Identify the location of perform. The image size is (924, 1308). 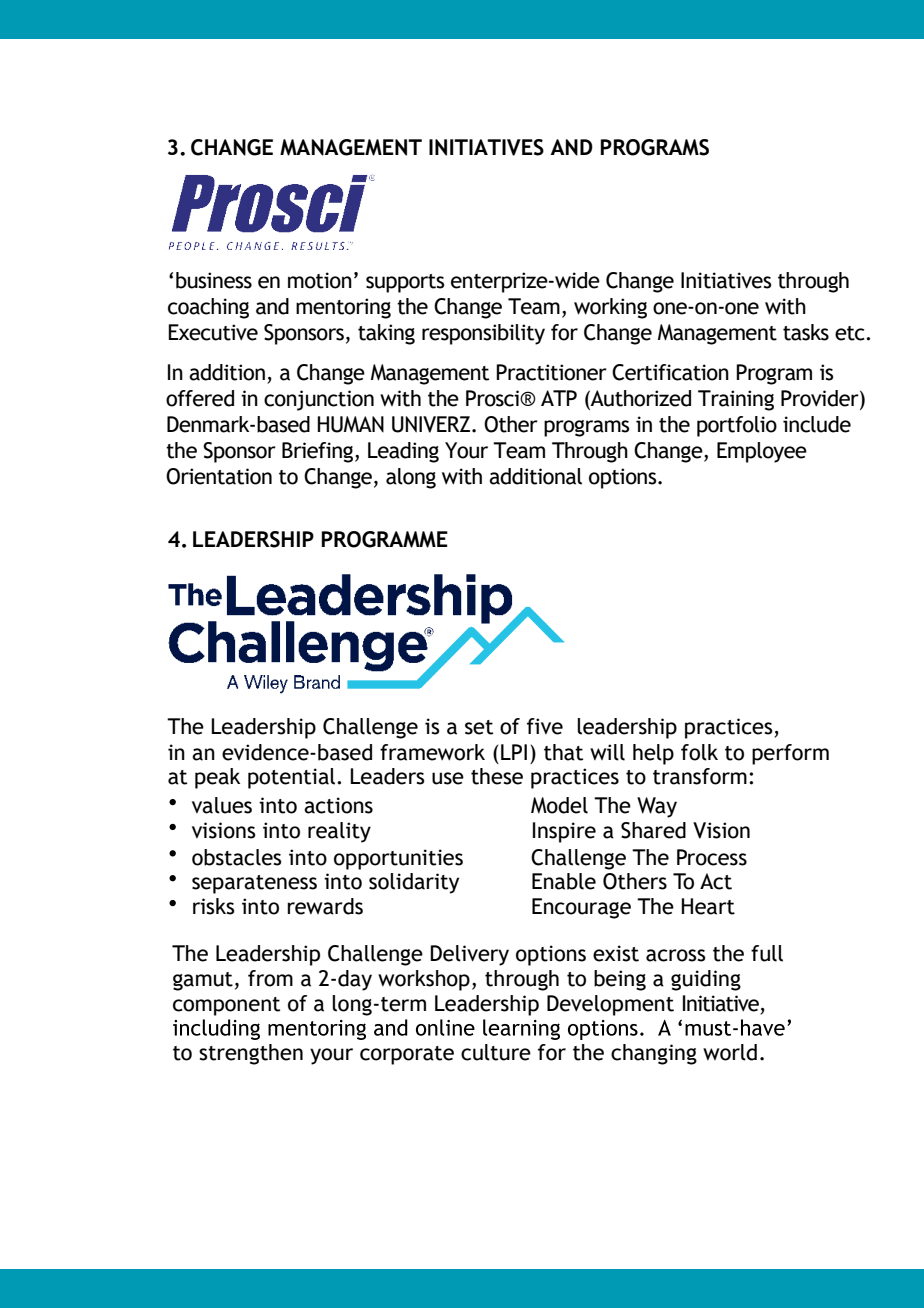
(790, 754).
